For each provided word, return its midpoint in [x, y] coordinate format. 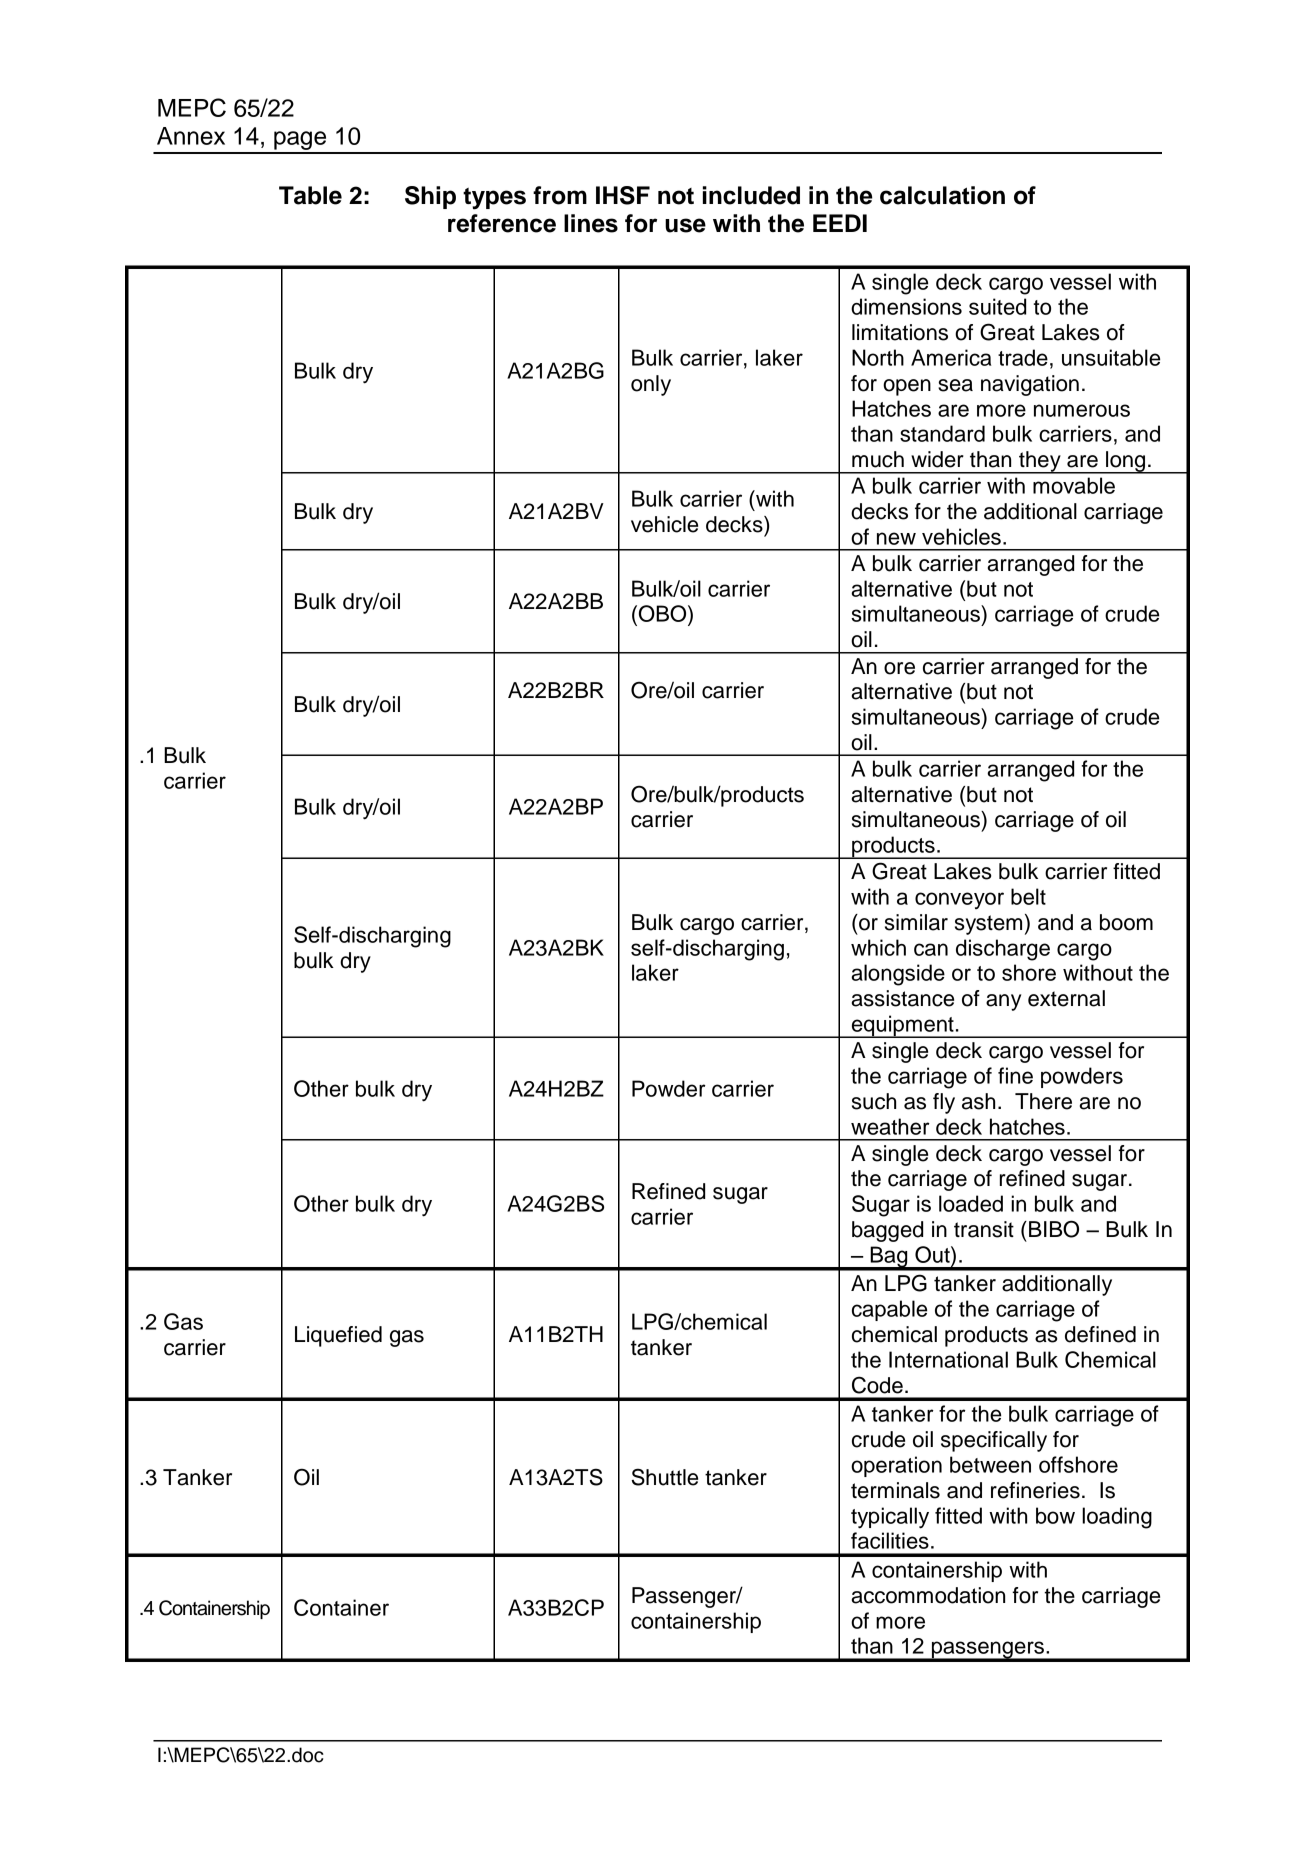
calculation [942, 195]
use [685, 225]
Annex [191, 136]
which [878, 947]
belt [1028, 896]
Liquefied [338, 1336]
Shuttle [664, 1477]
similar [916, 922]
